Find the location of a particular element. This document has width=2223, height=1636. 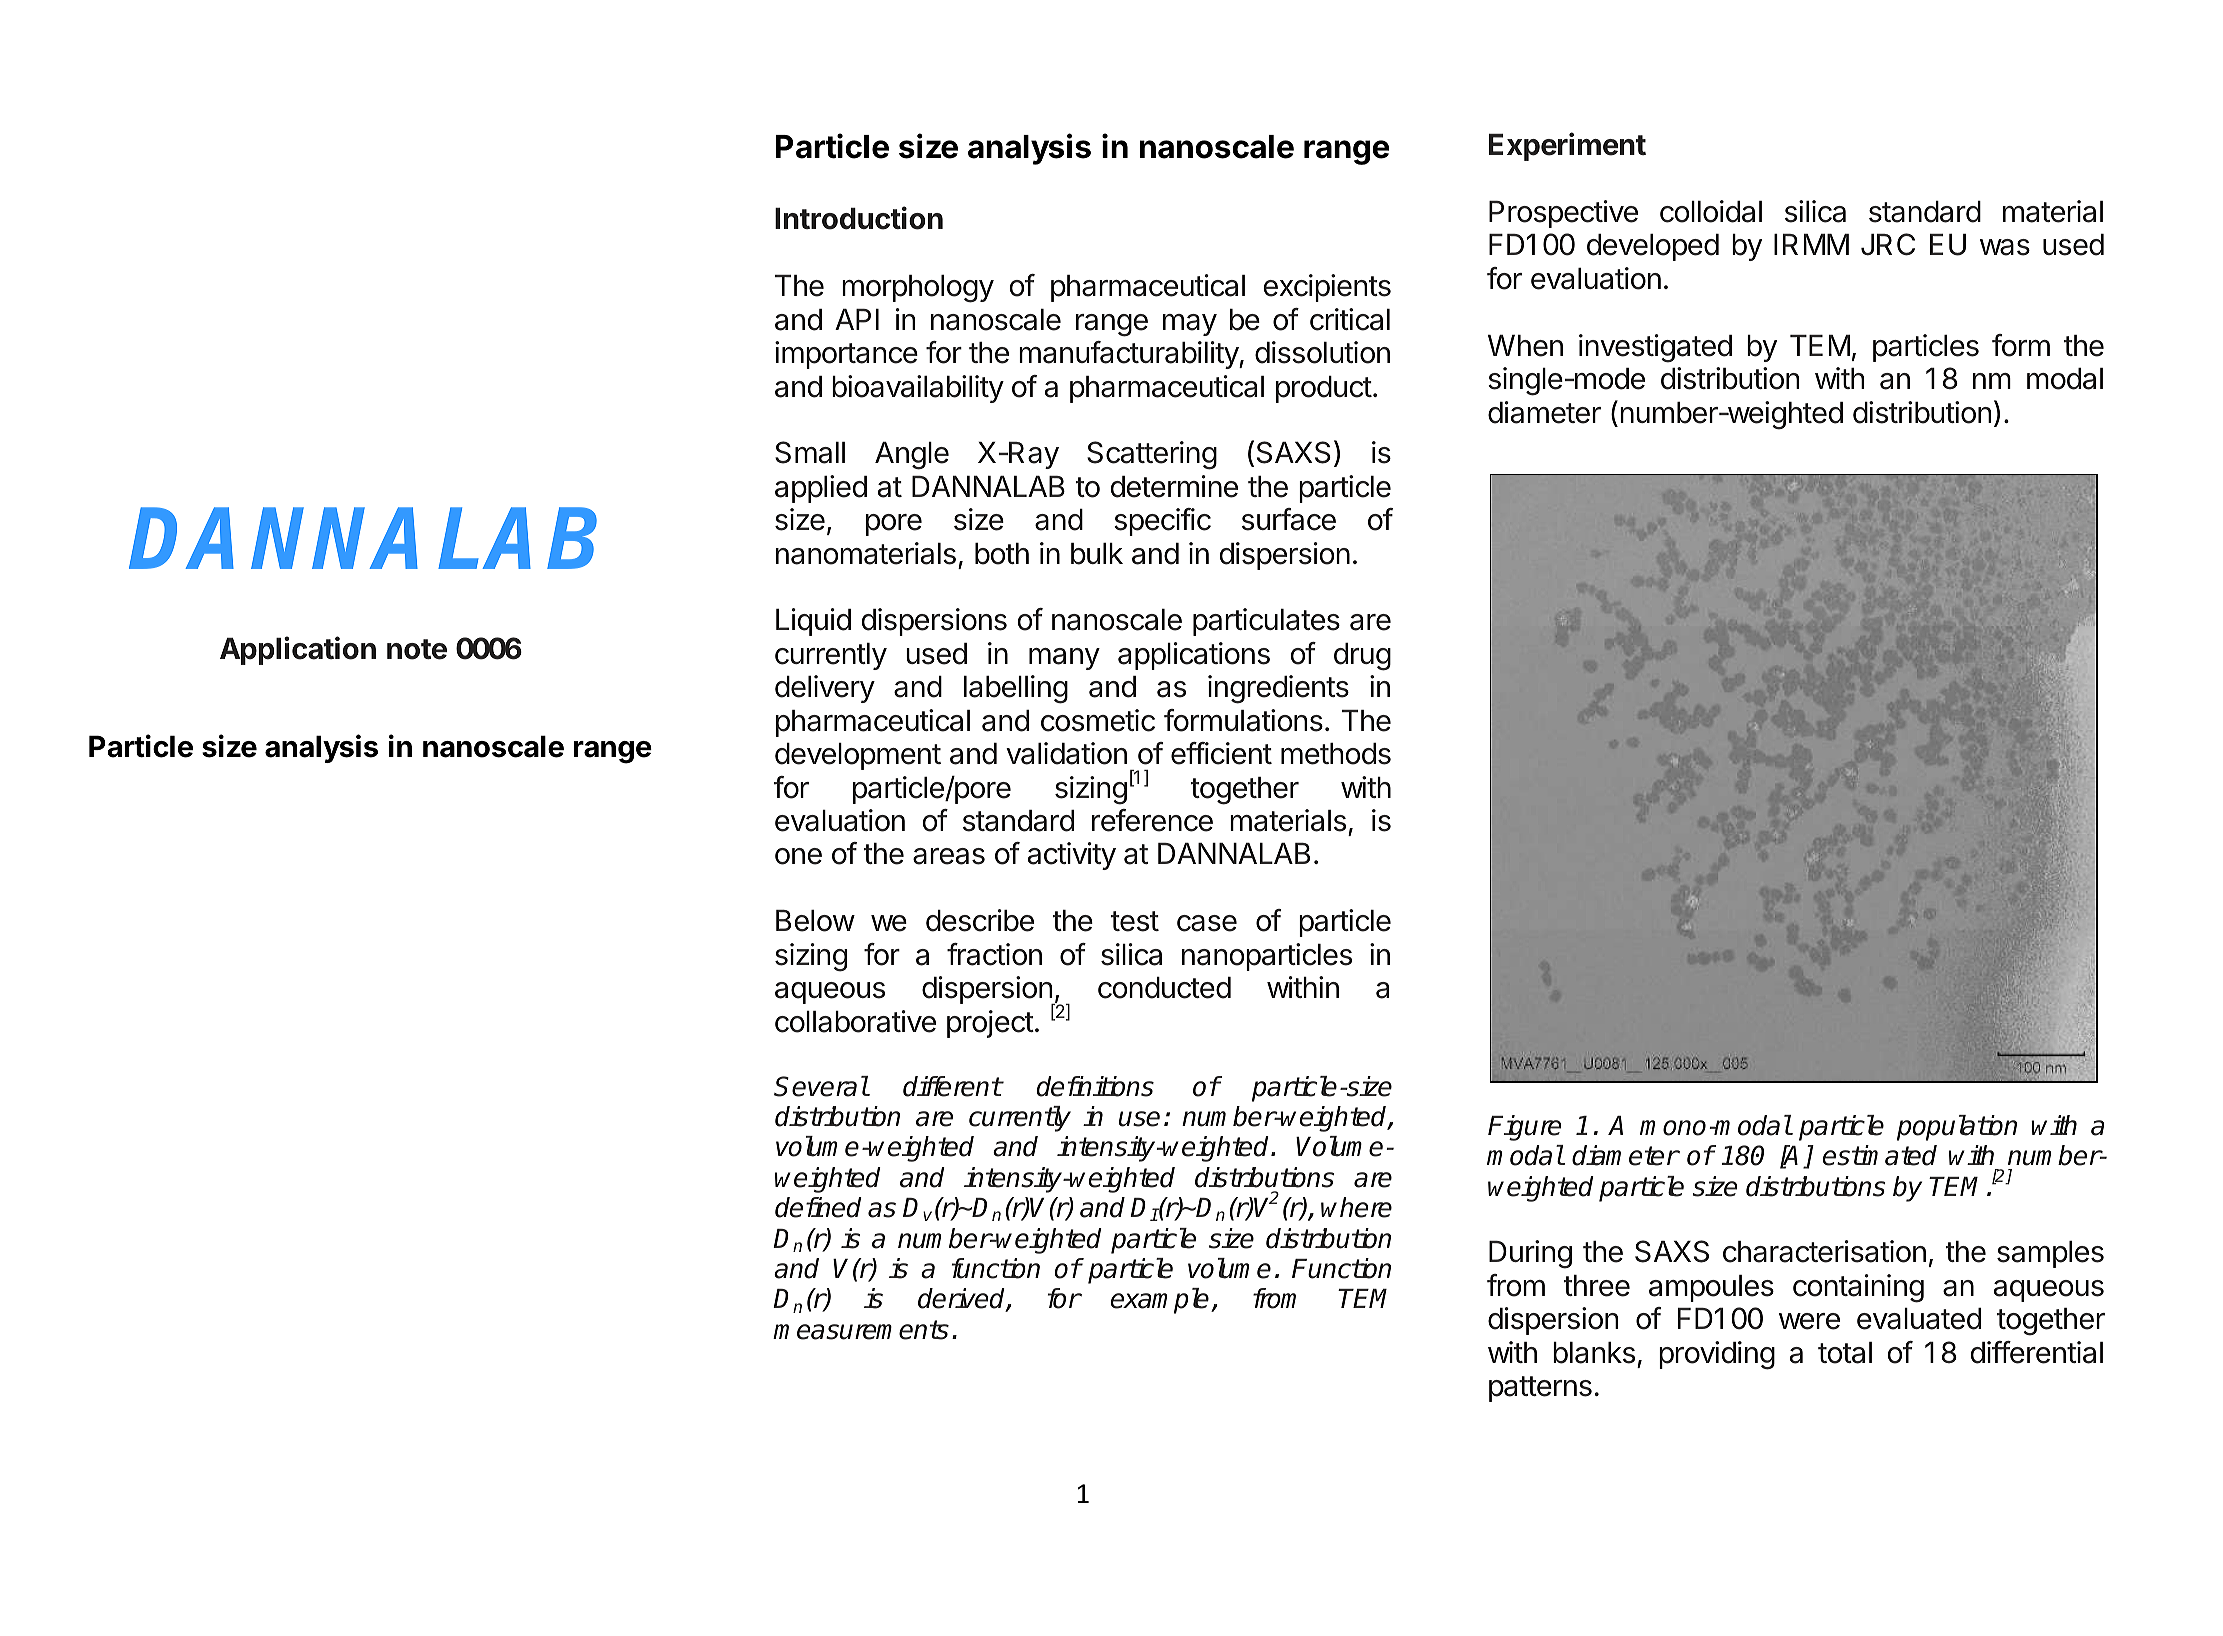

example is located at coordinates (1161, 1301).
